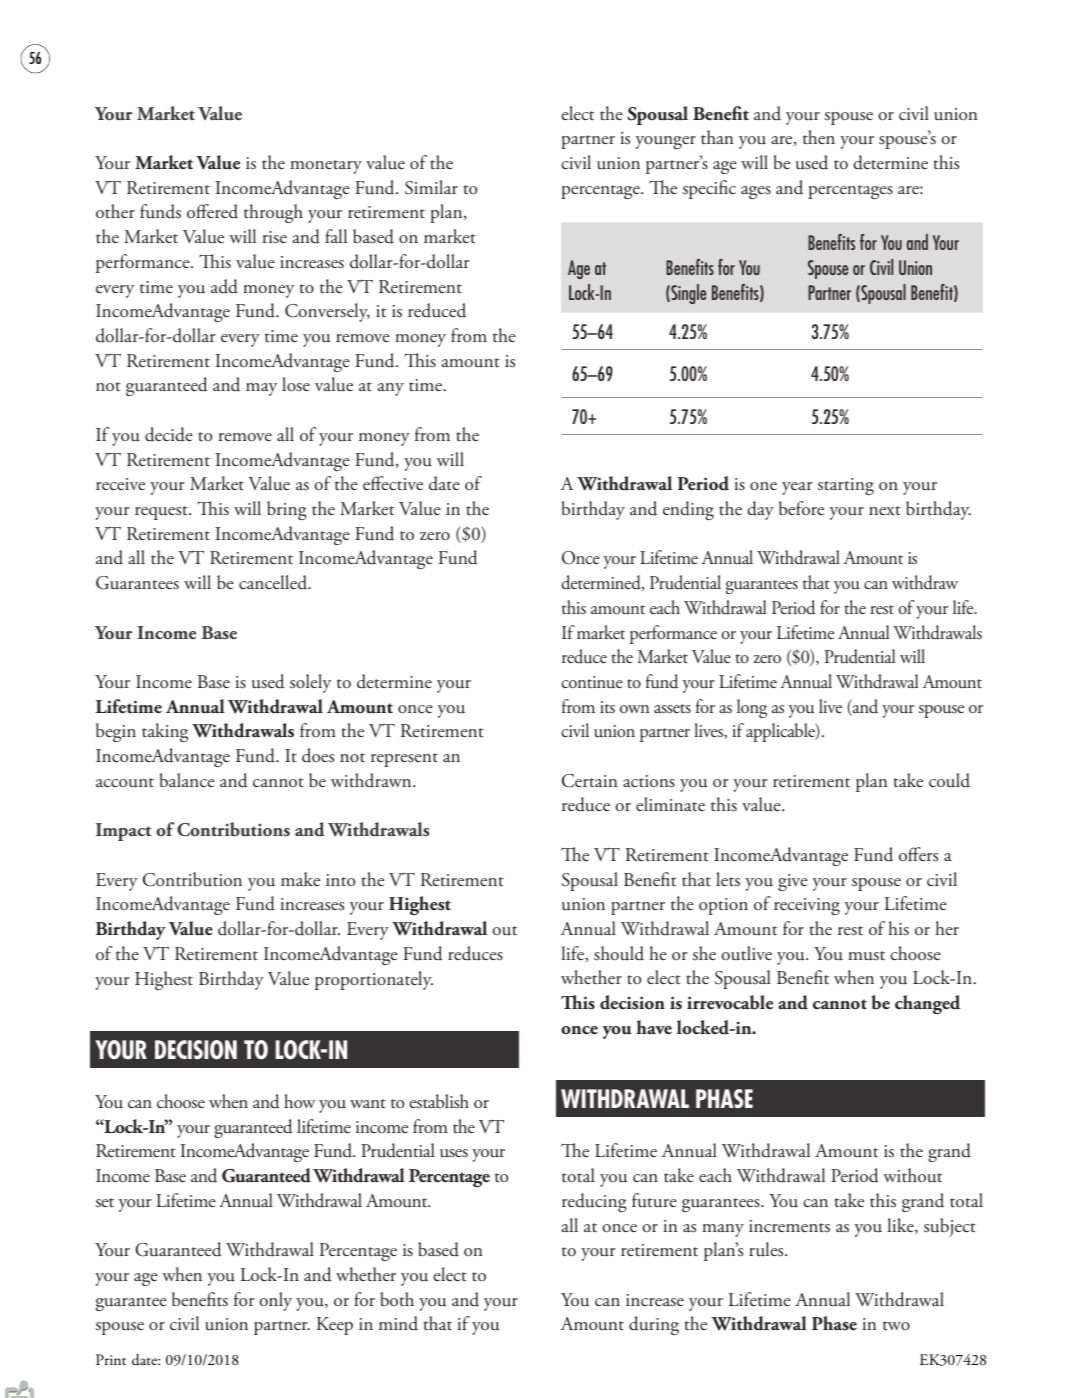 The width and height of the screenshot is (1080, 1398). What do you see at coordinates (212, 211) in the screenshot?
I see `offered` at bounding box center [212, 211].
